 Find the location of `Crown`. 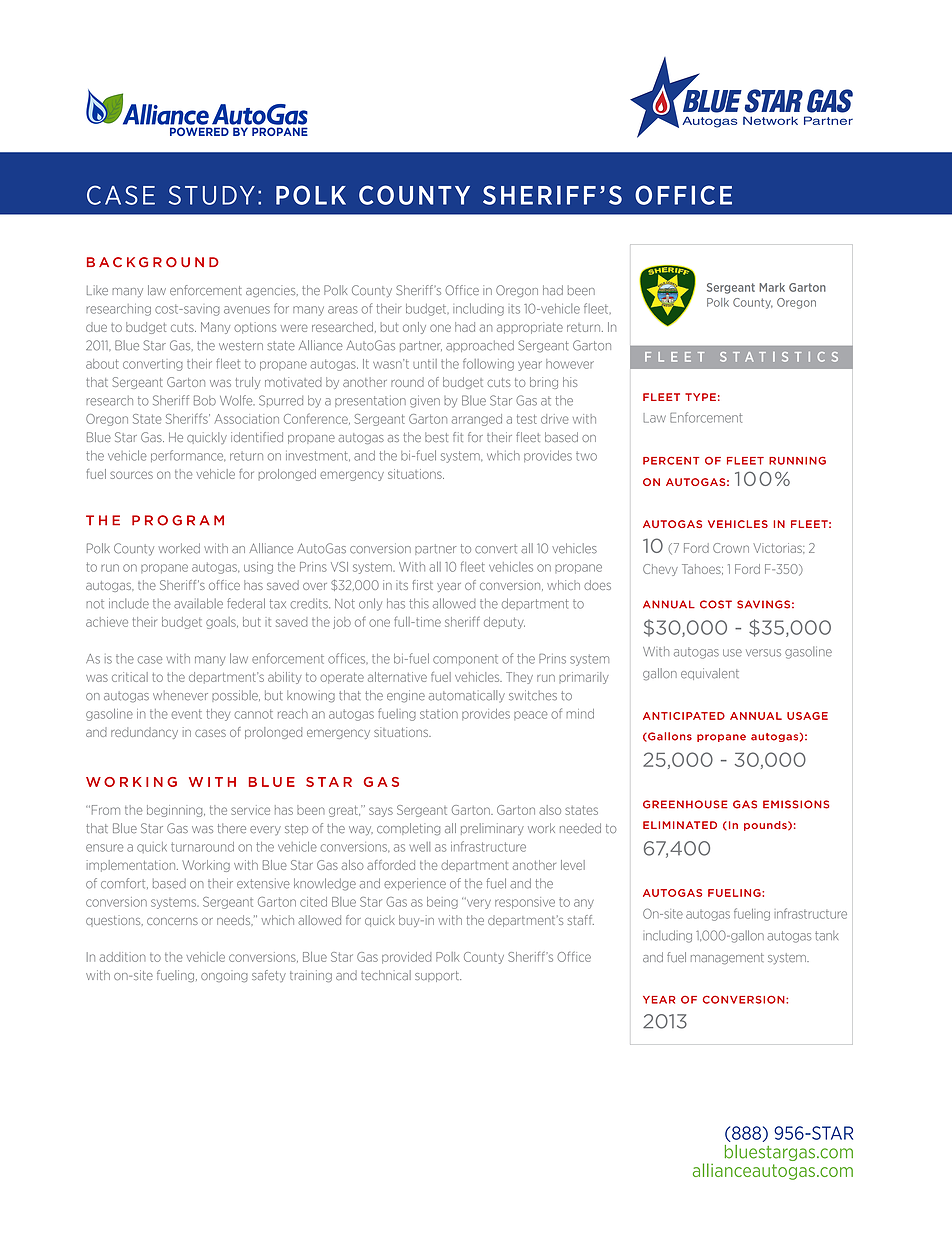

Crown is located at coordinates (731, 548).
